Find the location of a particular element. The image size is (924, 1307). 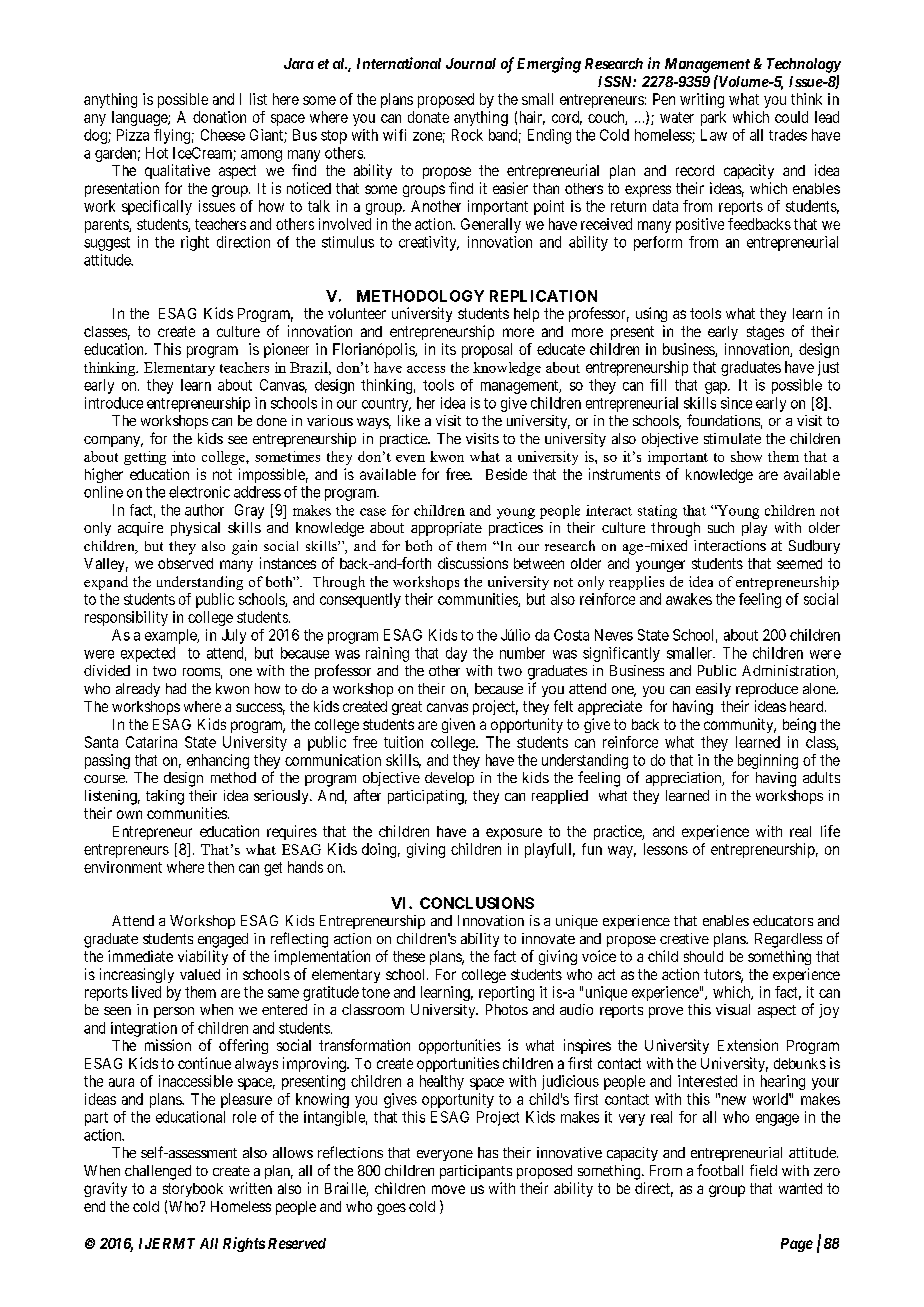

such is located at coordinates (721, 527).
